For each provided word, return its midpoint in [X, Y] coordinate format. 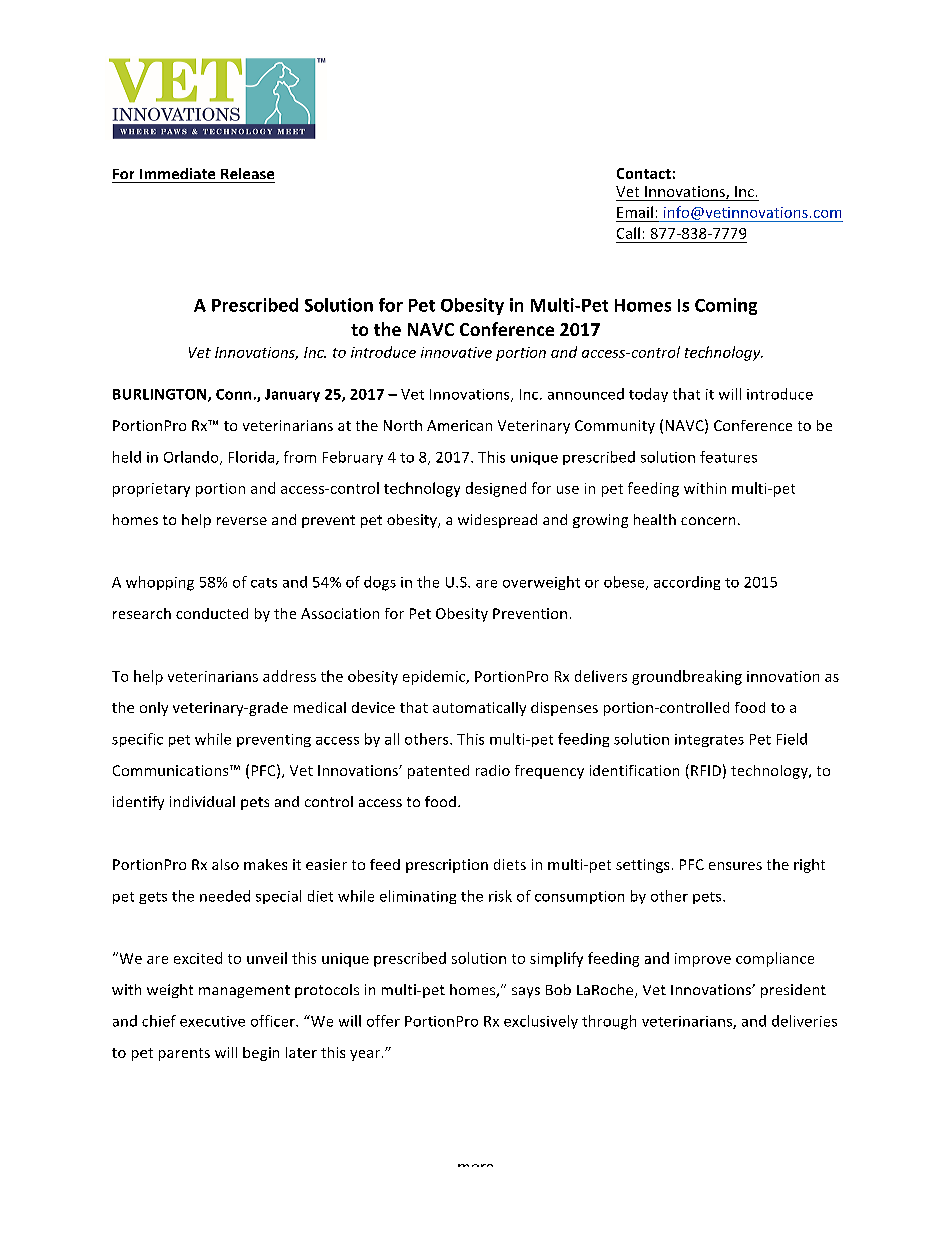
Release [247, 173]
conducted [212, 613]
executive [212, 1021]
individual [202, 801]
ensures [735, 866]
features [728, 457]
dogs [380, 583]
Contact [644, 173]
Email [635, 212]
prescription [447, 866]
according [687, 583]
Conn [233, 394]
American [459, 425]
